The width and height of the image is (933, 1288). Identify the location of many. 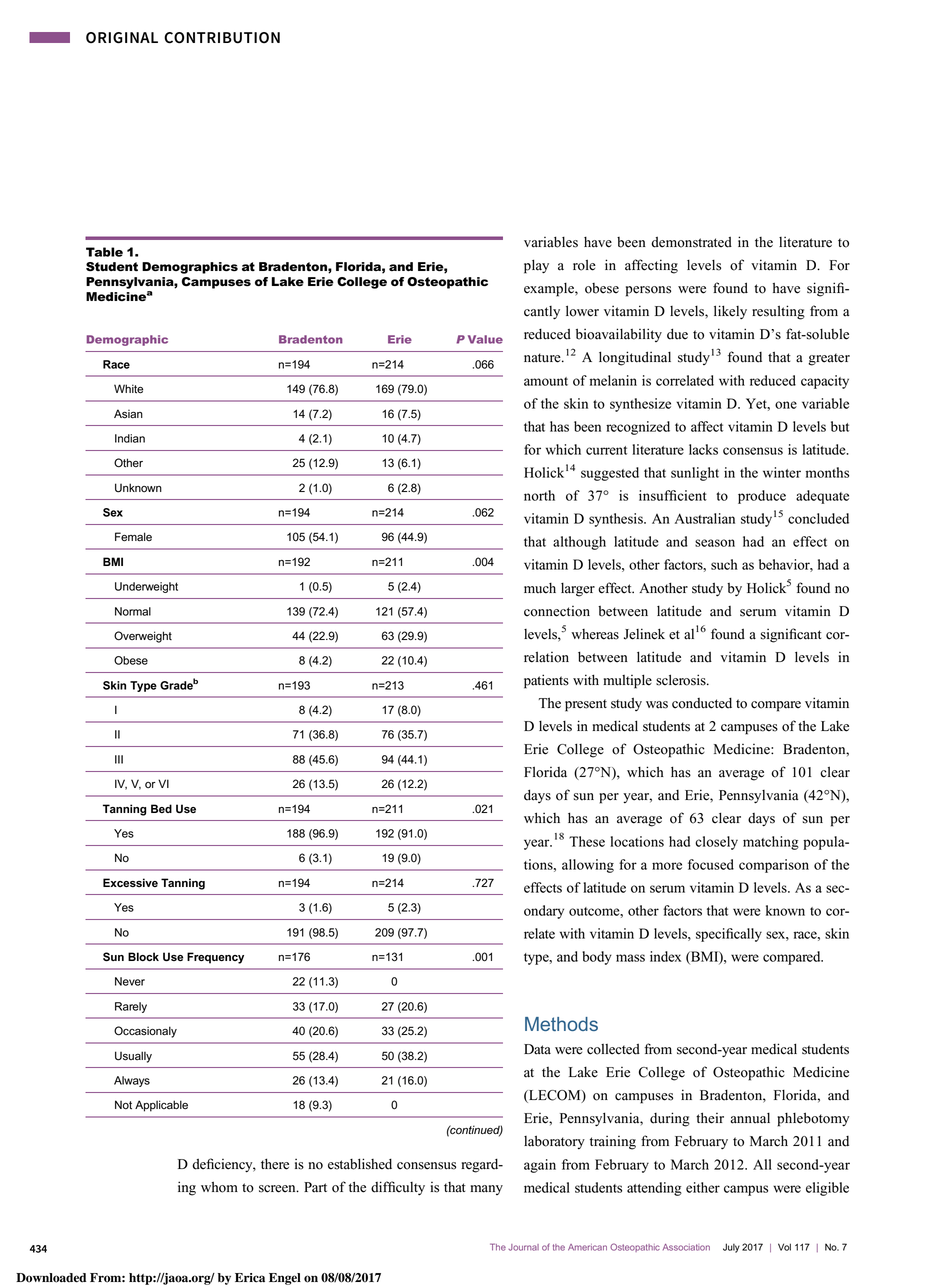
(486, 1190).
